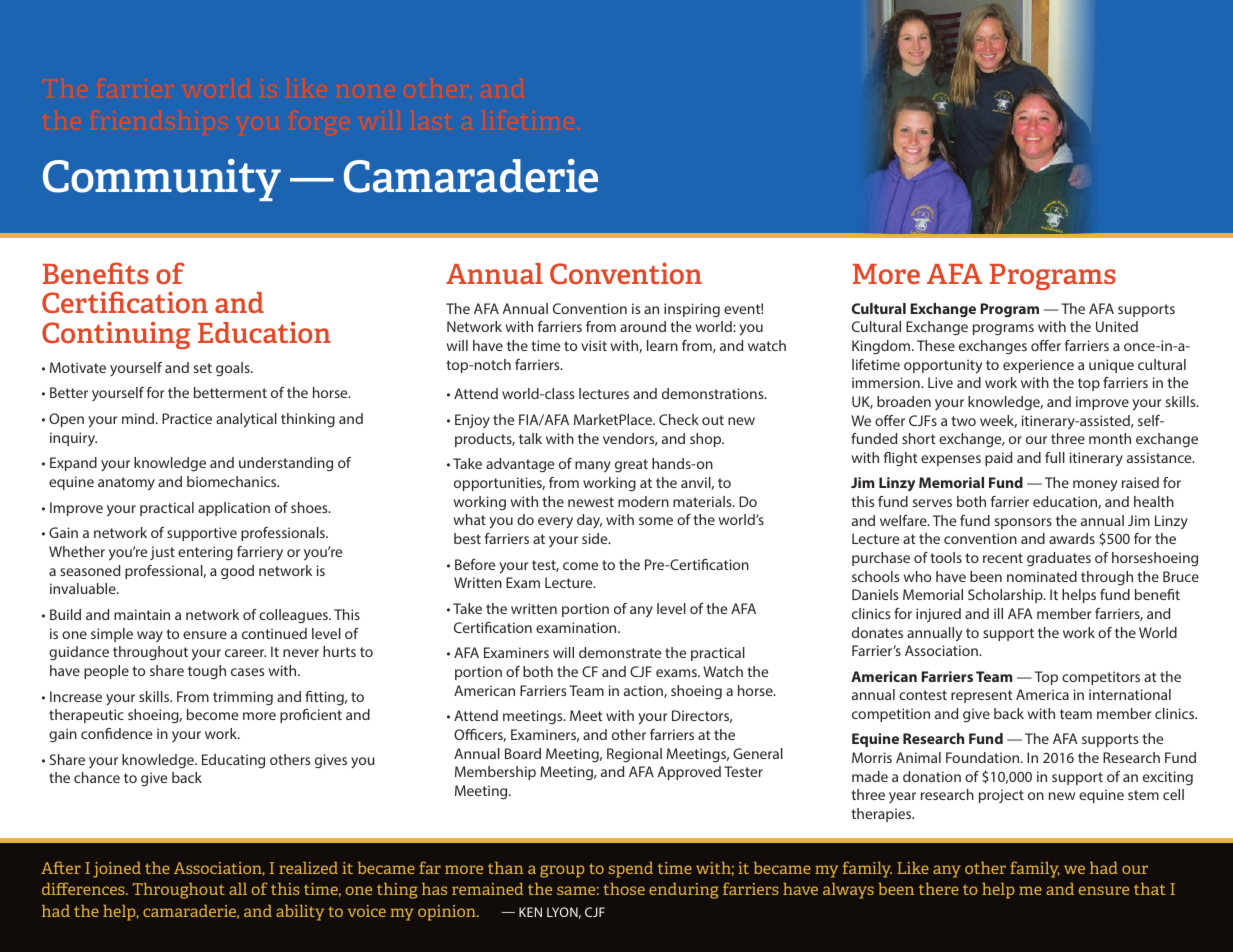 The width and height of the image is (1233, 952). I want to click on those, so click(624, 889).
